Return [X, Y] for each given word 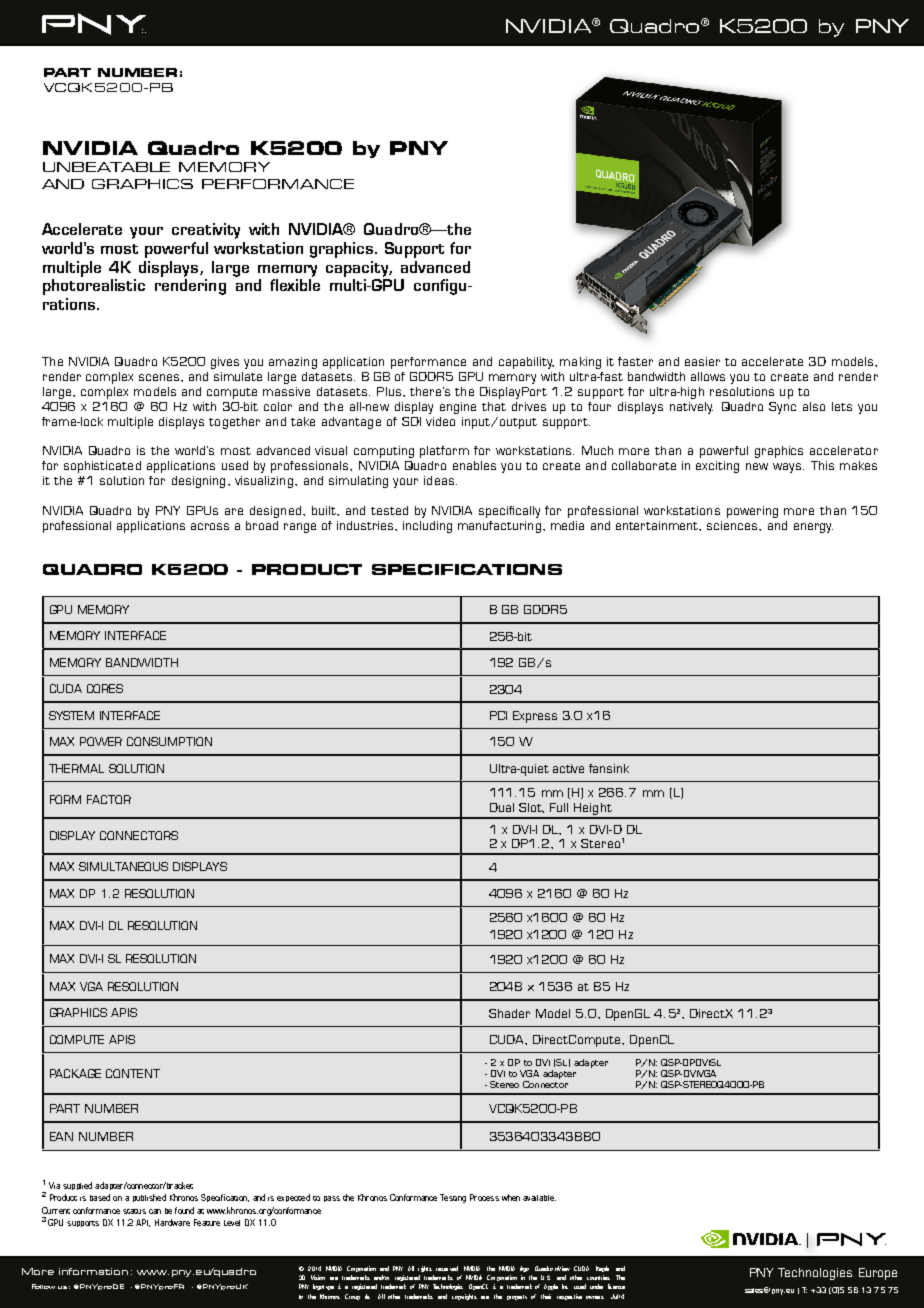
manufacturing [499, 527]
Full [559, 807]
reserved [447, 1268]
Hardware [172, 1222]
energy [813, 528]
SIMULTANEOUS [123, 866]
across [210, 526]
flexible [295, 285]
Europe [878, 1274]
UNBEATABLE [106, 167]
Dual [502, 807]
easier [702, 361]
